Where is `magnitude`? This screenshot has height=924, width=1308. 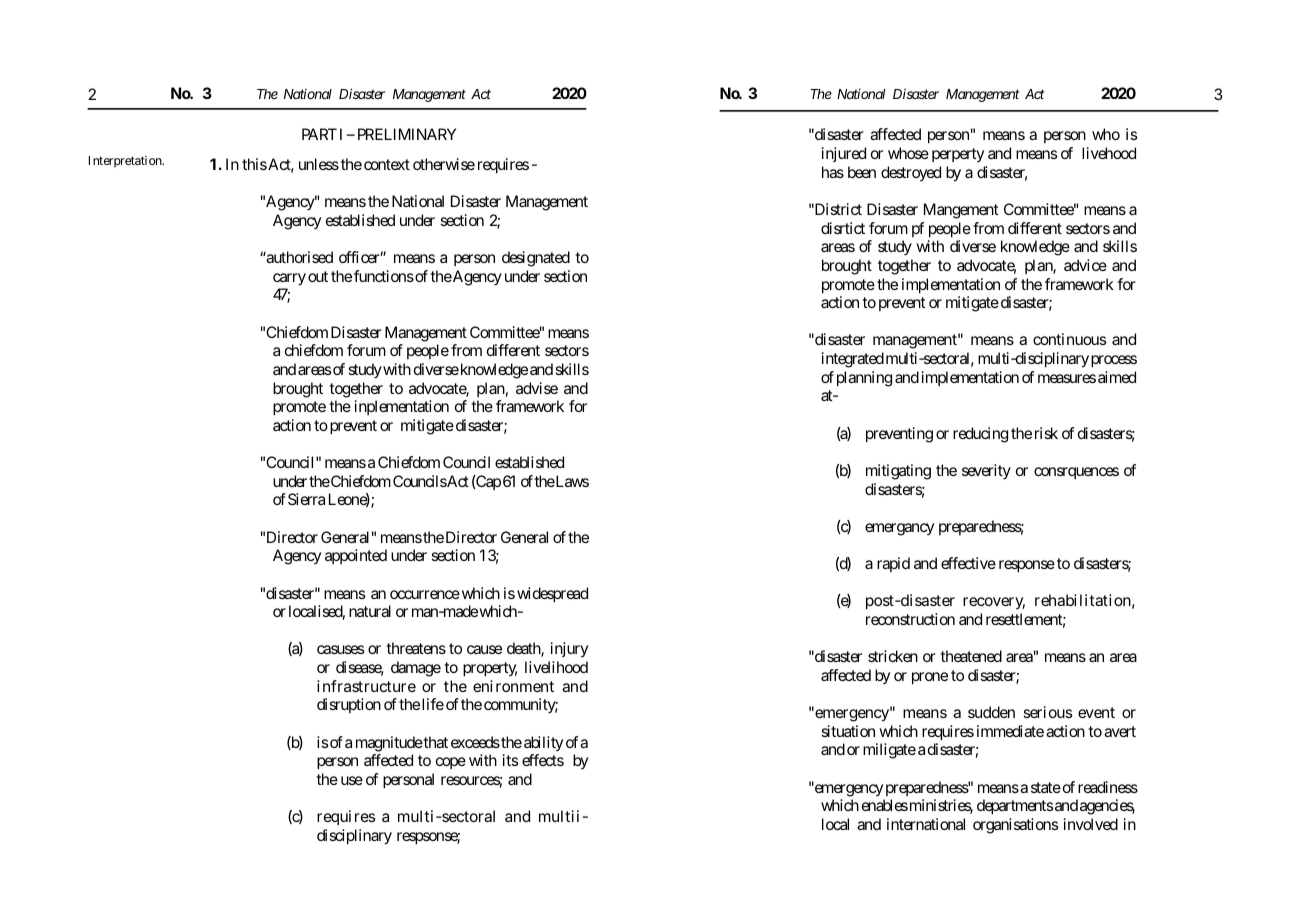 magnitude is located at coordinates (389, 744).
